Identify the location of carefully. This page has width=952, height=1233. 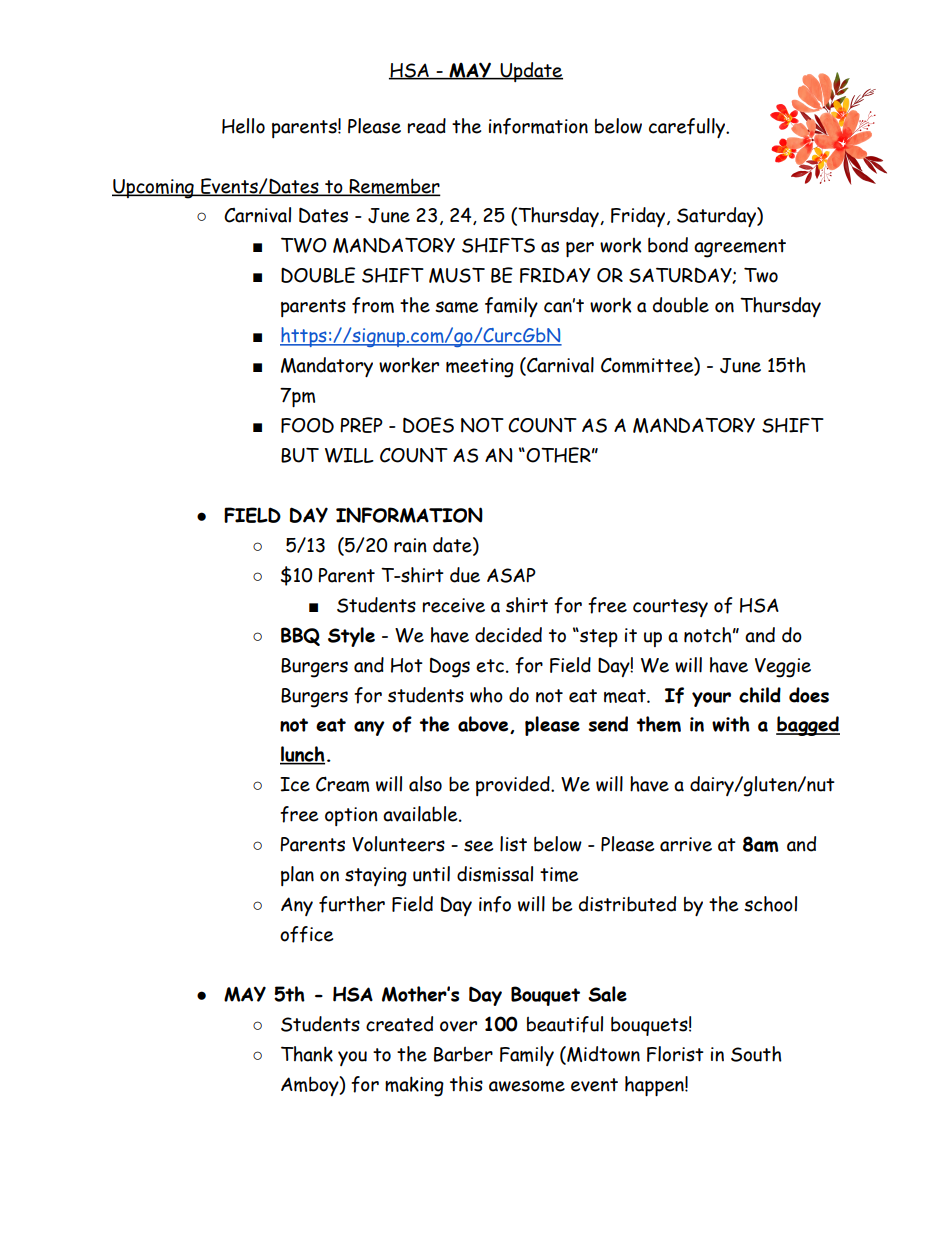
(688, 128).
